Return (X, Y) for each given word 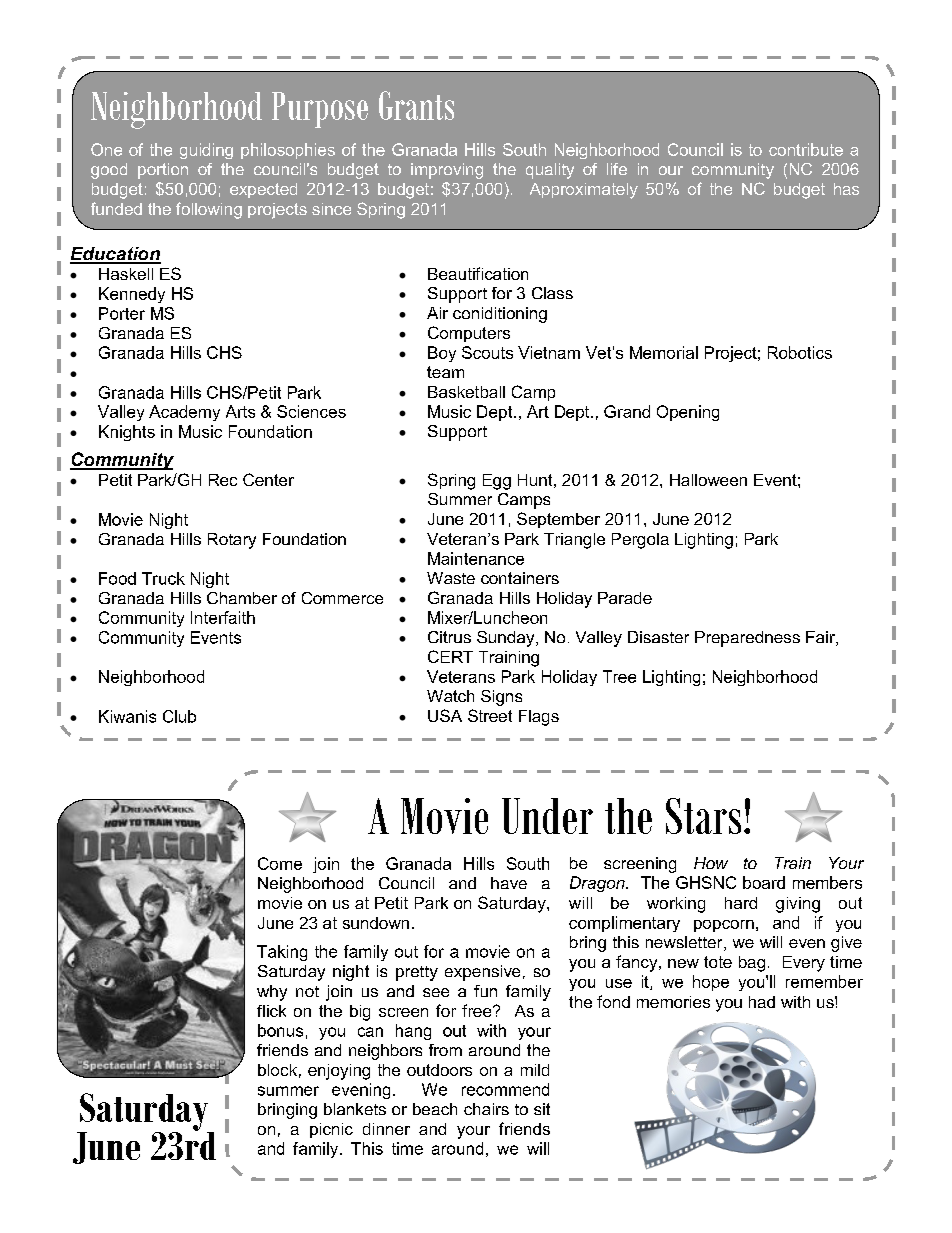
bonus (280, 1030)
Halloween (708, 480)
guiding (206, 151)
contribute (806, 149)
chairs (486, 1109)
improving (447, 171)
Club (179, 716)
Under (547, 816)
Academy (184, 413)
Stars (703, 816)
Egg (497, 482)
